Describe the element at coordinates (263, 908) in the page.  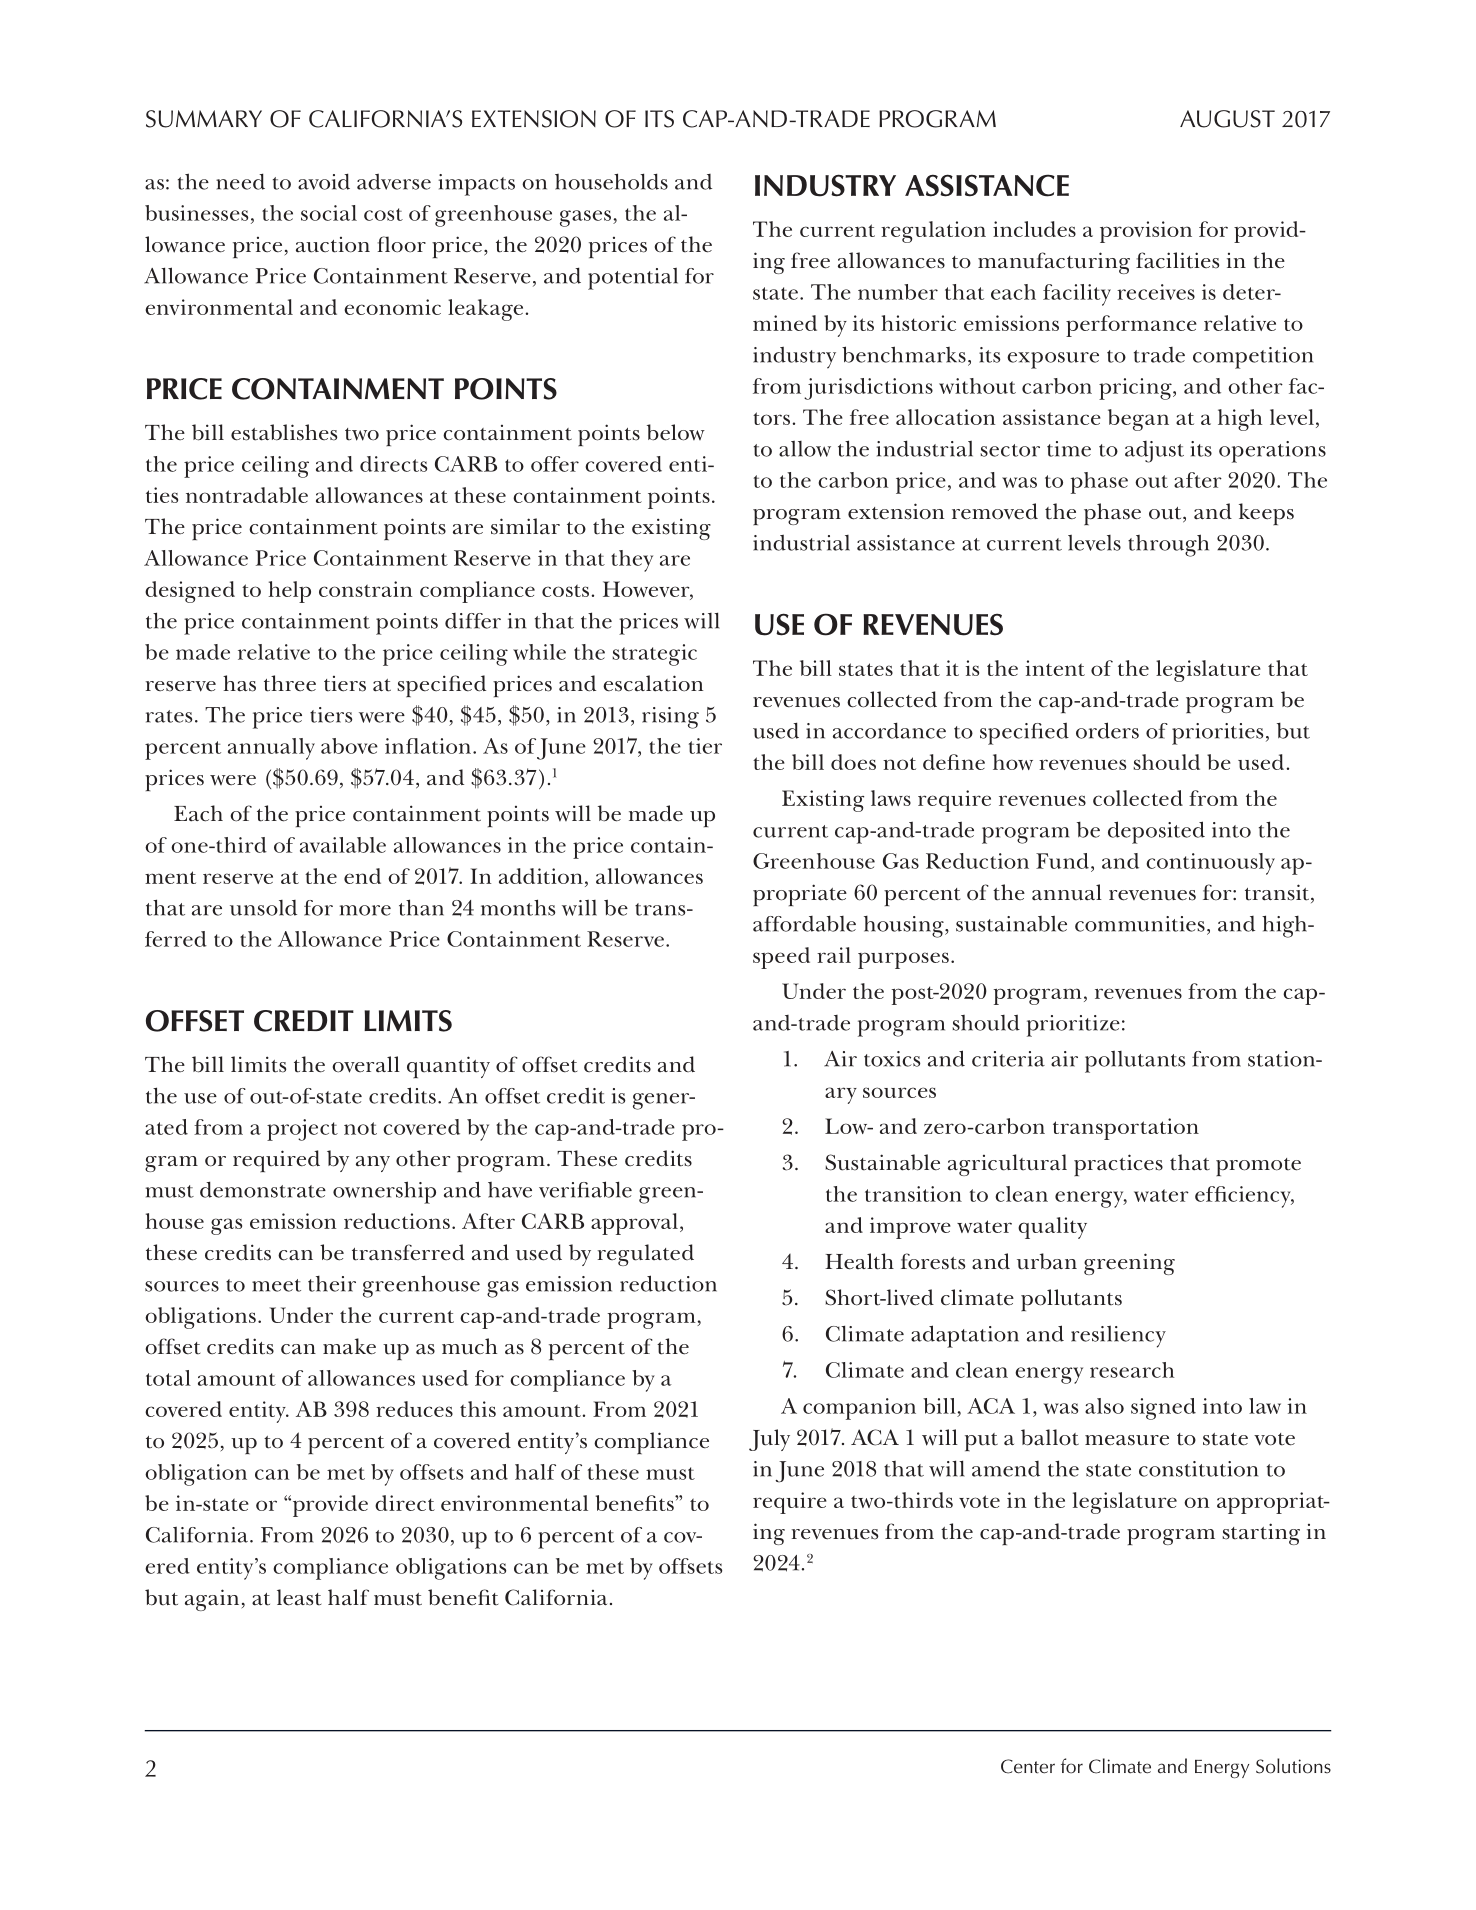
I see `unsold` at that location.
